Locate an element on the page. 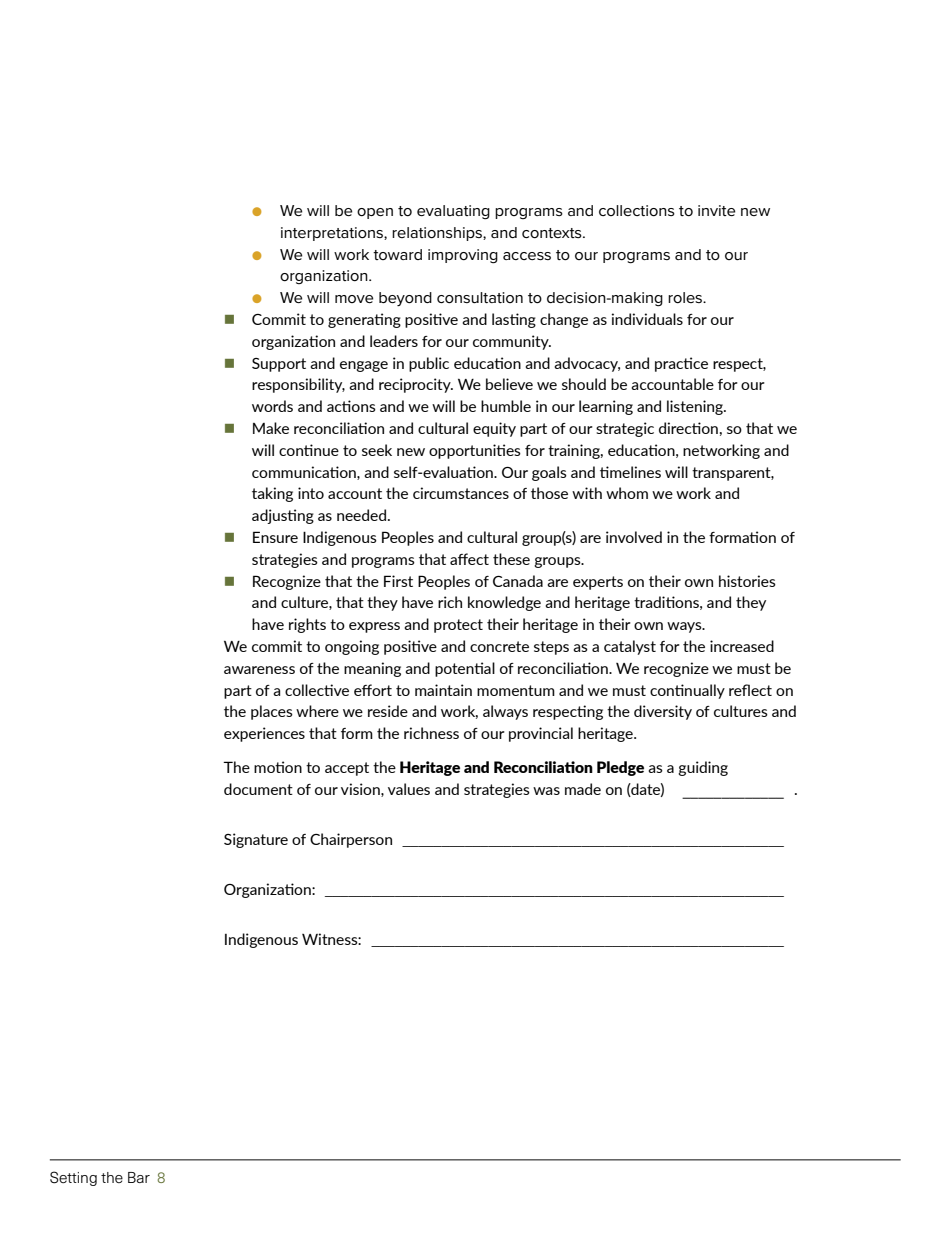  collections is located at coordinates (637, 210).
